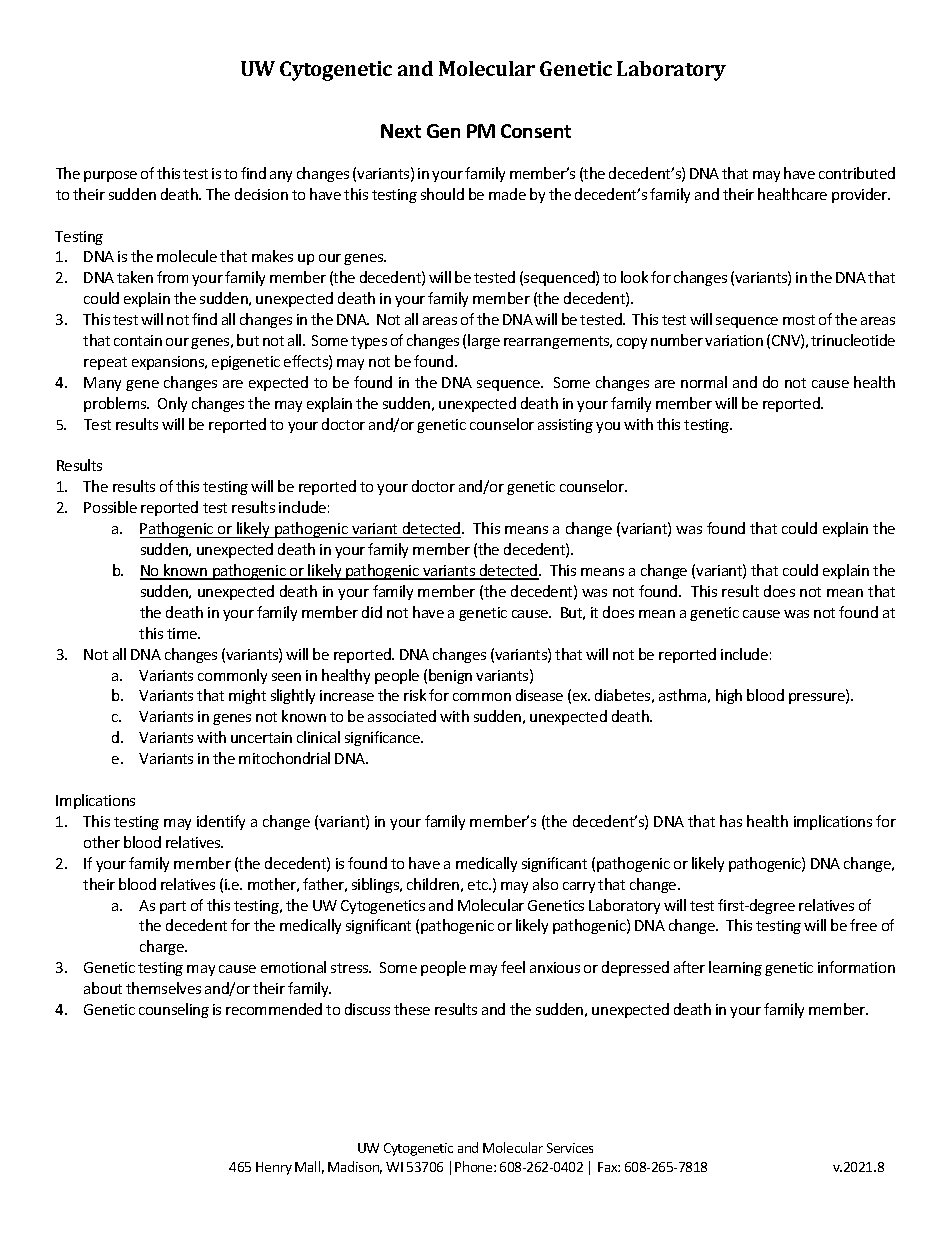  Describe the element at coordinates (857, 173) in the screenshot. I see `contributed` at that location.
